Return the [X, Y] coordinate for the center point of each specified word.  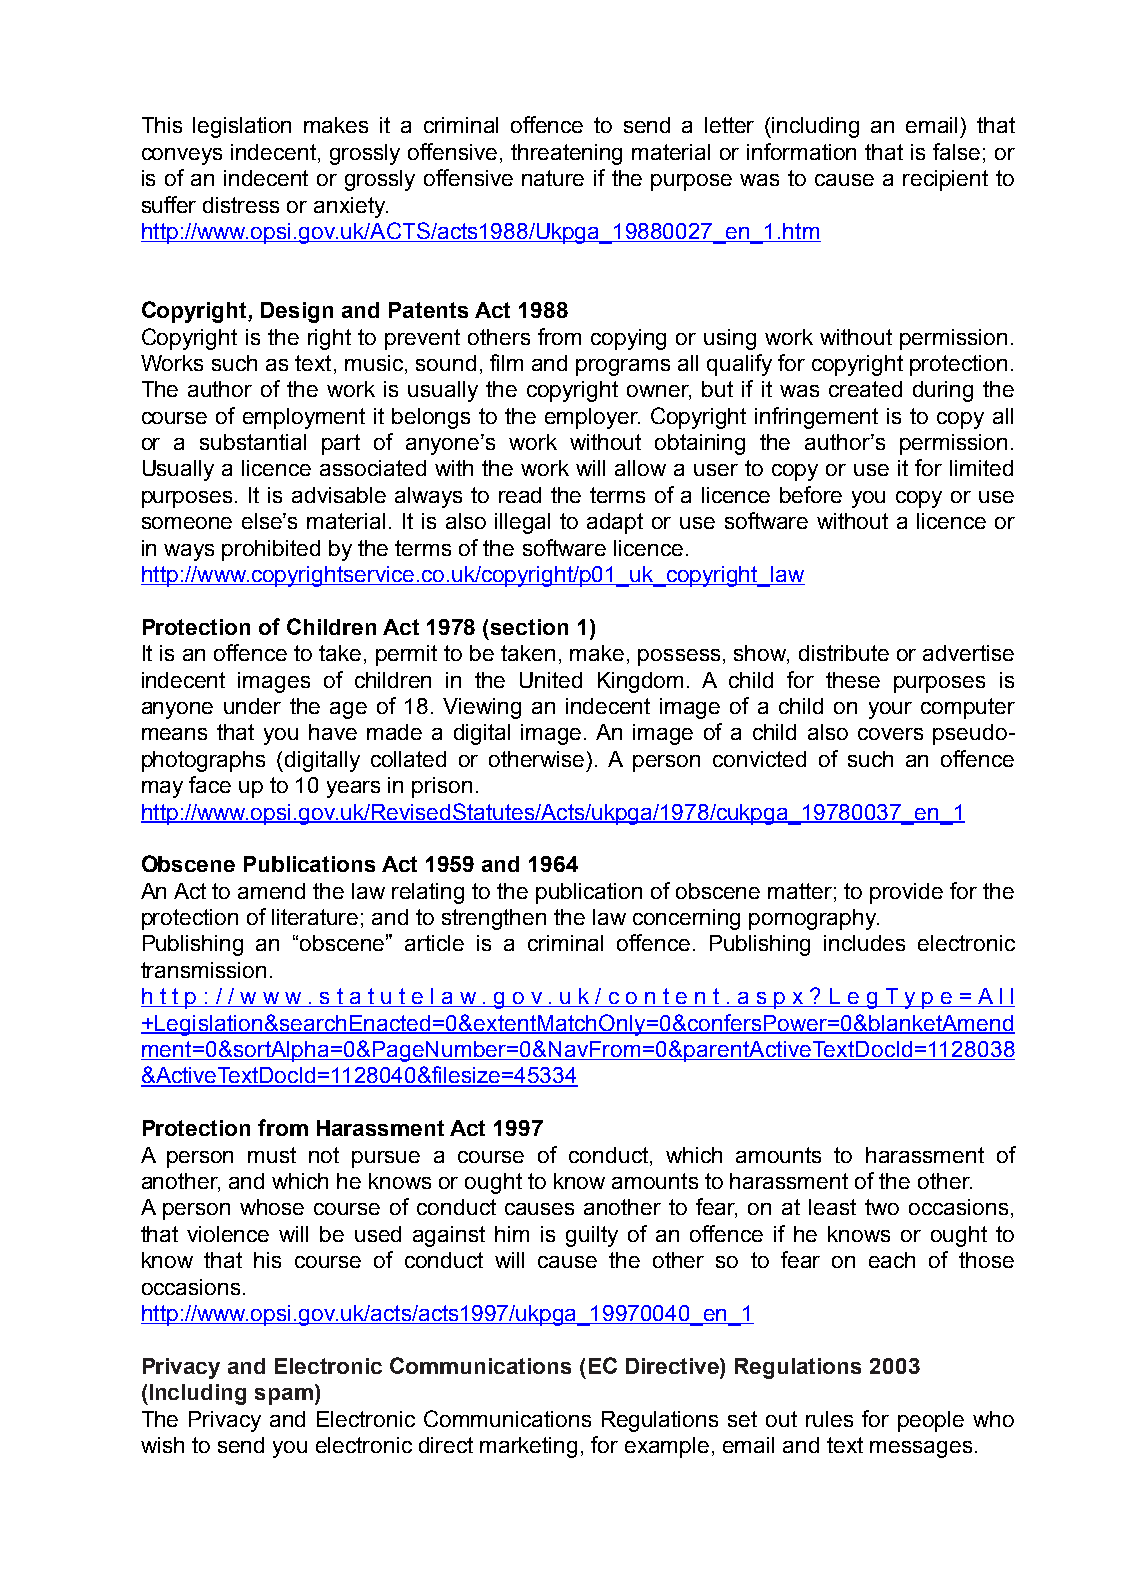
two [882, 1207]
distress [241, 205]
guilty [592, 1236]
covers [890, 734]
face [210, 784]
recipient [945, 180]
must [272, 1155]
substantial [253, 442]
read [520, 495]
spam [284, 1396]
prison [442, 787]
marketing [528, 1447]
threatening [566, 154]
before [811, 494]
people [931, 1421]
